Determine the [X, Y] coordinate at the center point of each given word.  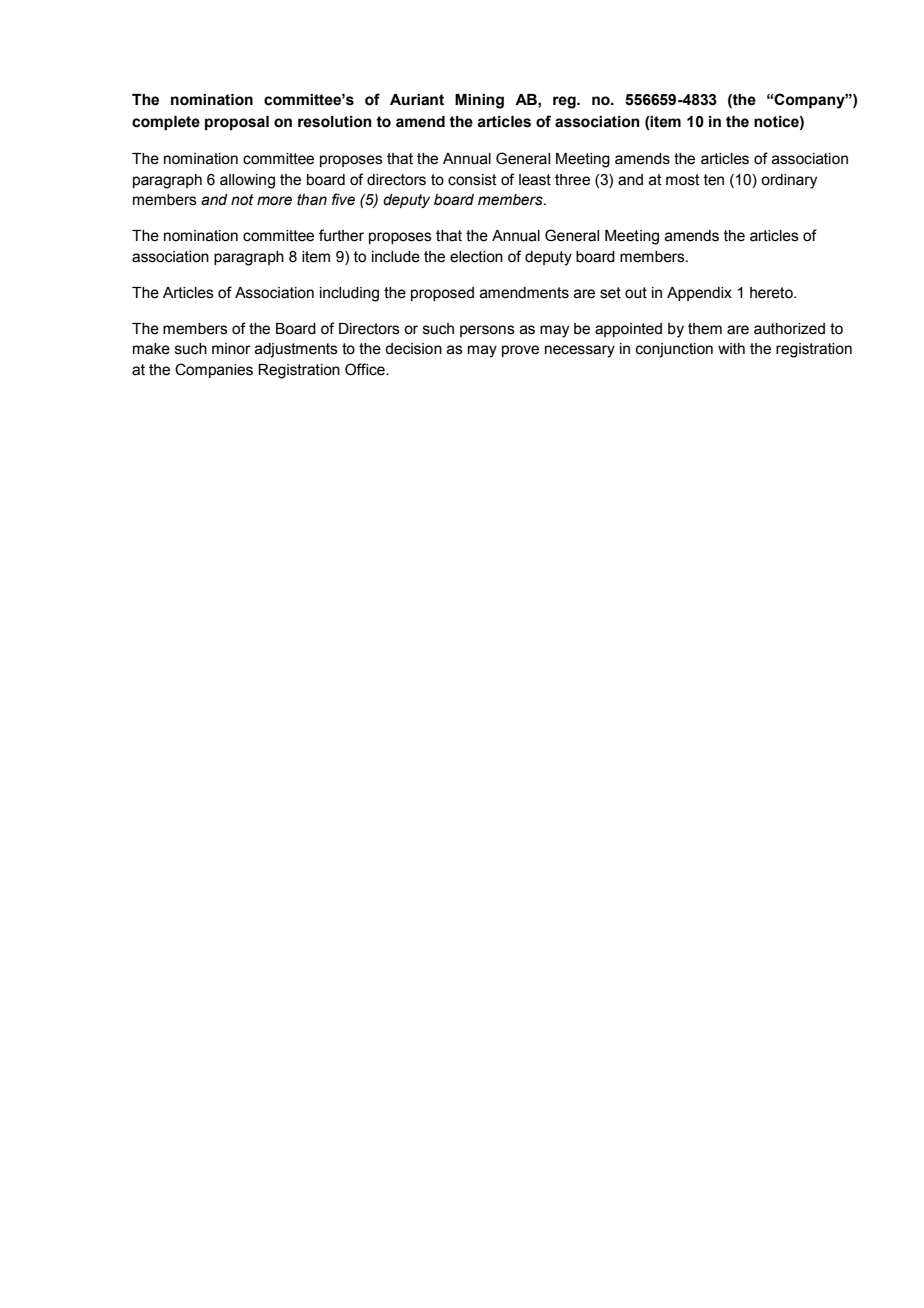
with [731, 349]
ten [714, 180]
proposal [237, 123]
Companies [214, 370]
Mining [479, 101]
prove [520, 351]
